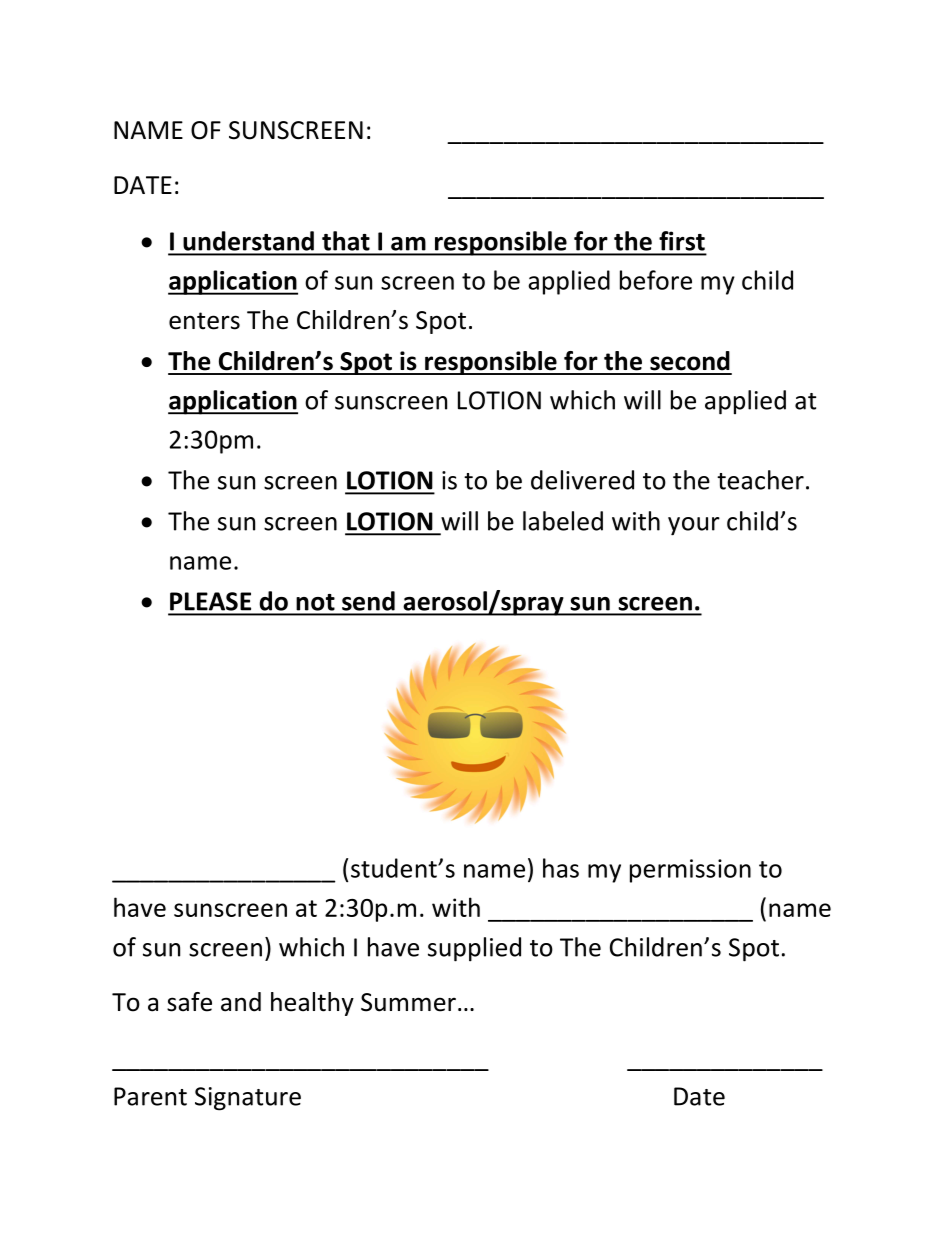 This image has width=952, height=1233. What do you see at coordinates (474, 949) in the image?
I see `supplied` at bounding box center [474, 949].
